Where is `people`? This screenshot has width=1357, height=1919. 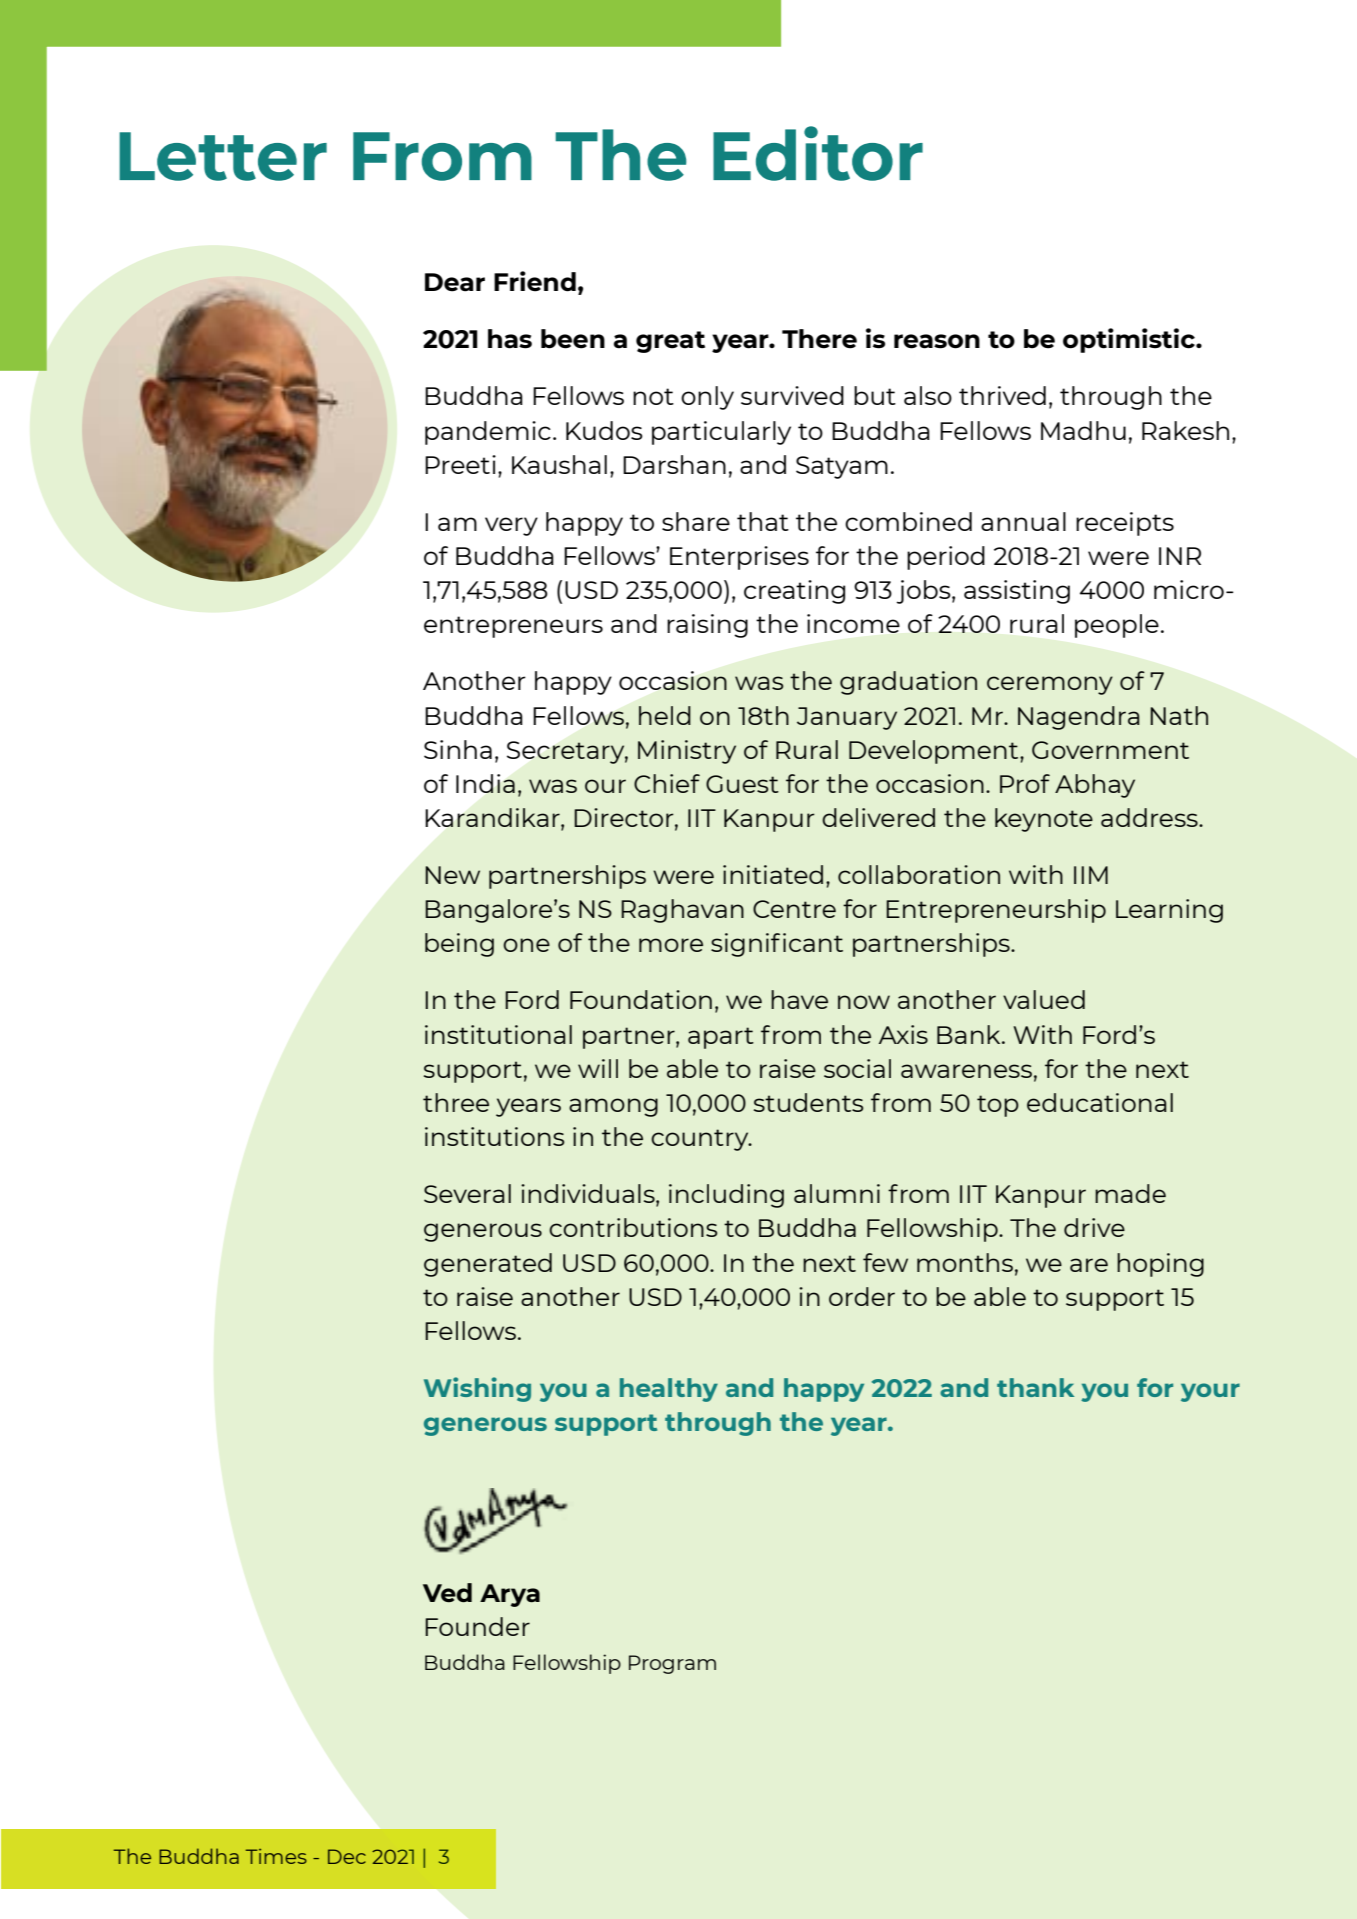
people is located at coordinates (1117, 626).
